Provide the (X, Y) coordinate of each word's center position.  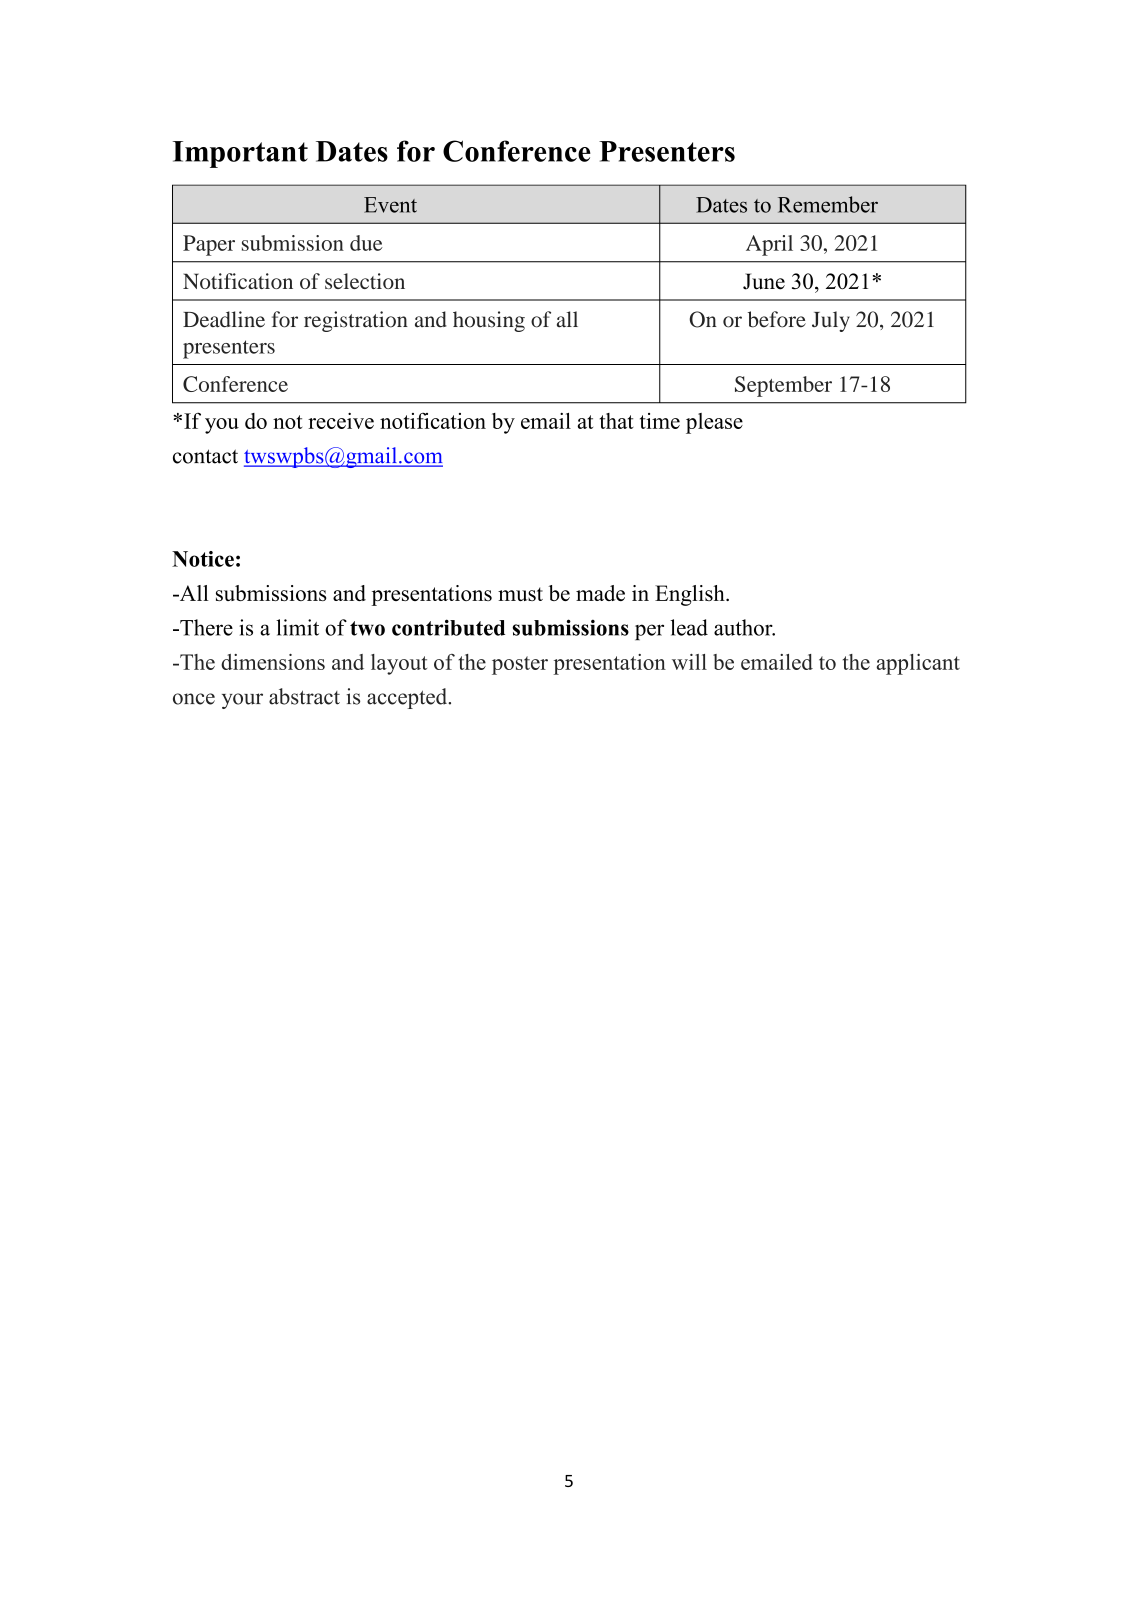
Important (240, 154)
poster (520, 665)
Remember (828, 204)
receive (341, 421)
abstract (304, 696)
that (617, 421)
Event (390, 205)
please (714, 423)
